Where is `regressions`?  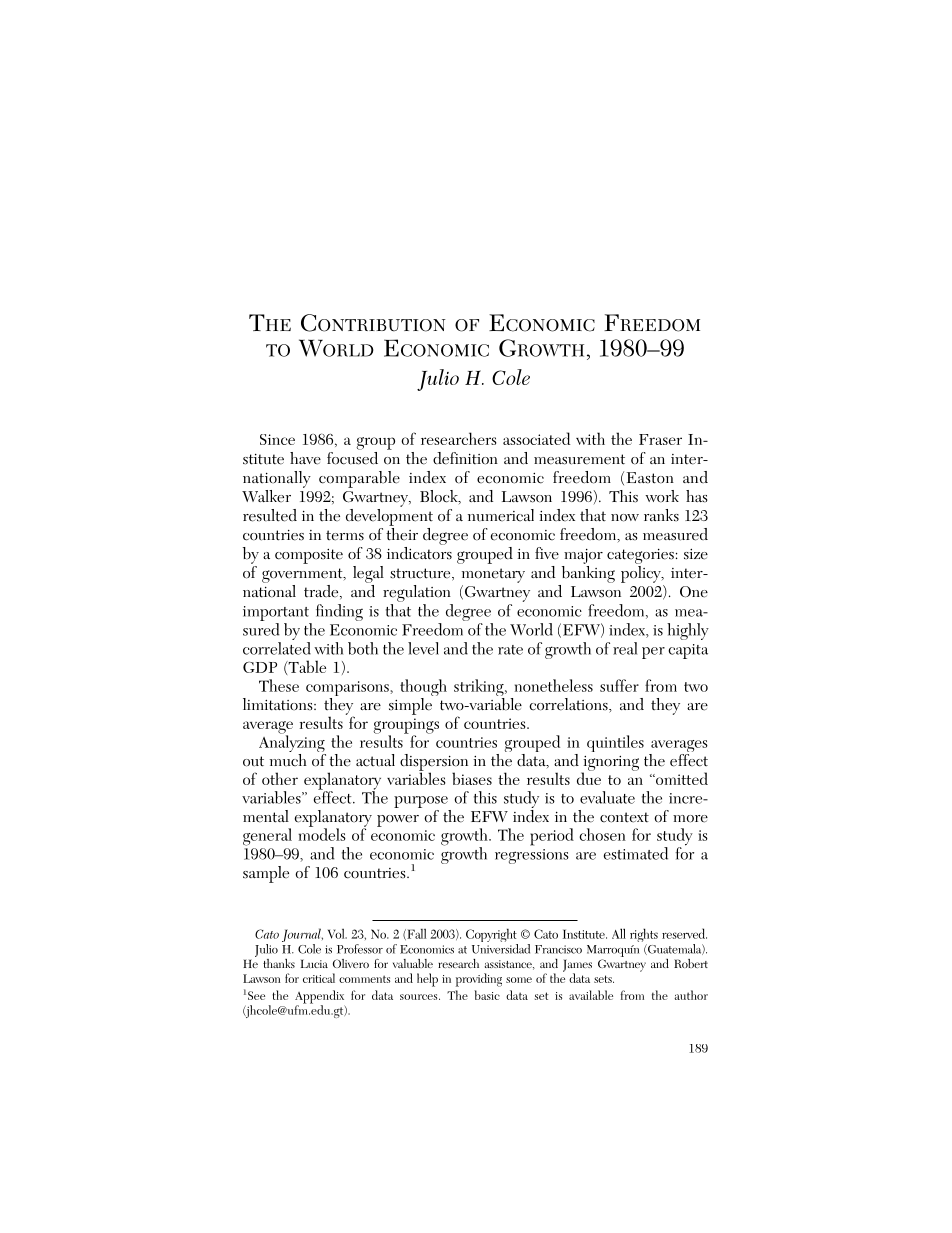
regressions is located at coordinates (532, 856).
